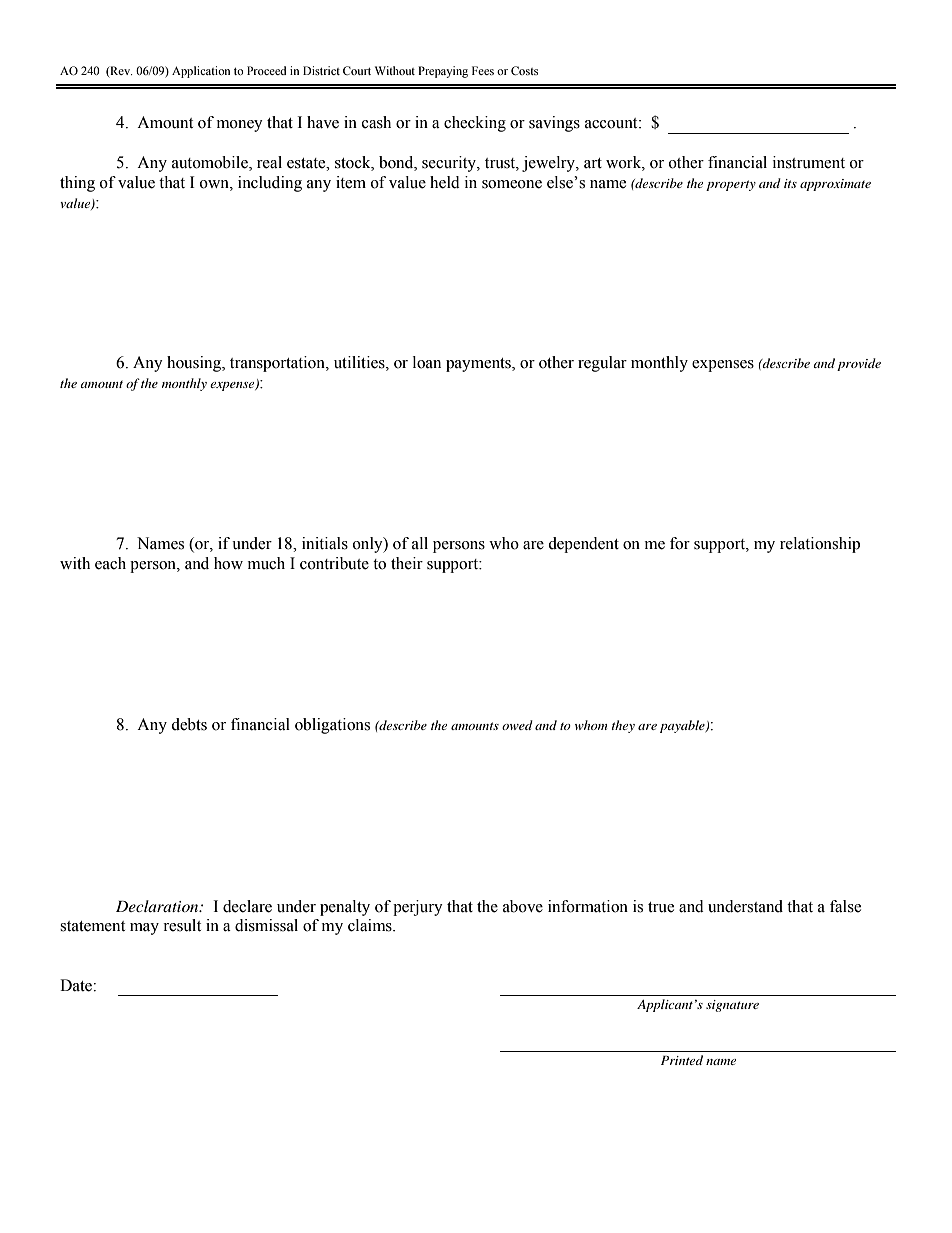 The width and height of the screenshot is (952, 1233). I want to click on owed, so click(517, 725).
